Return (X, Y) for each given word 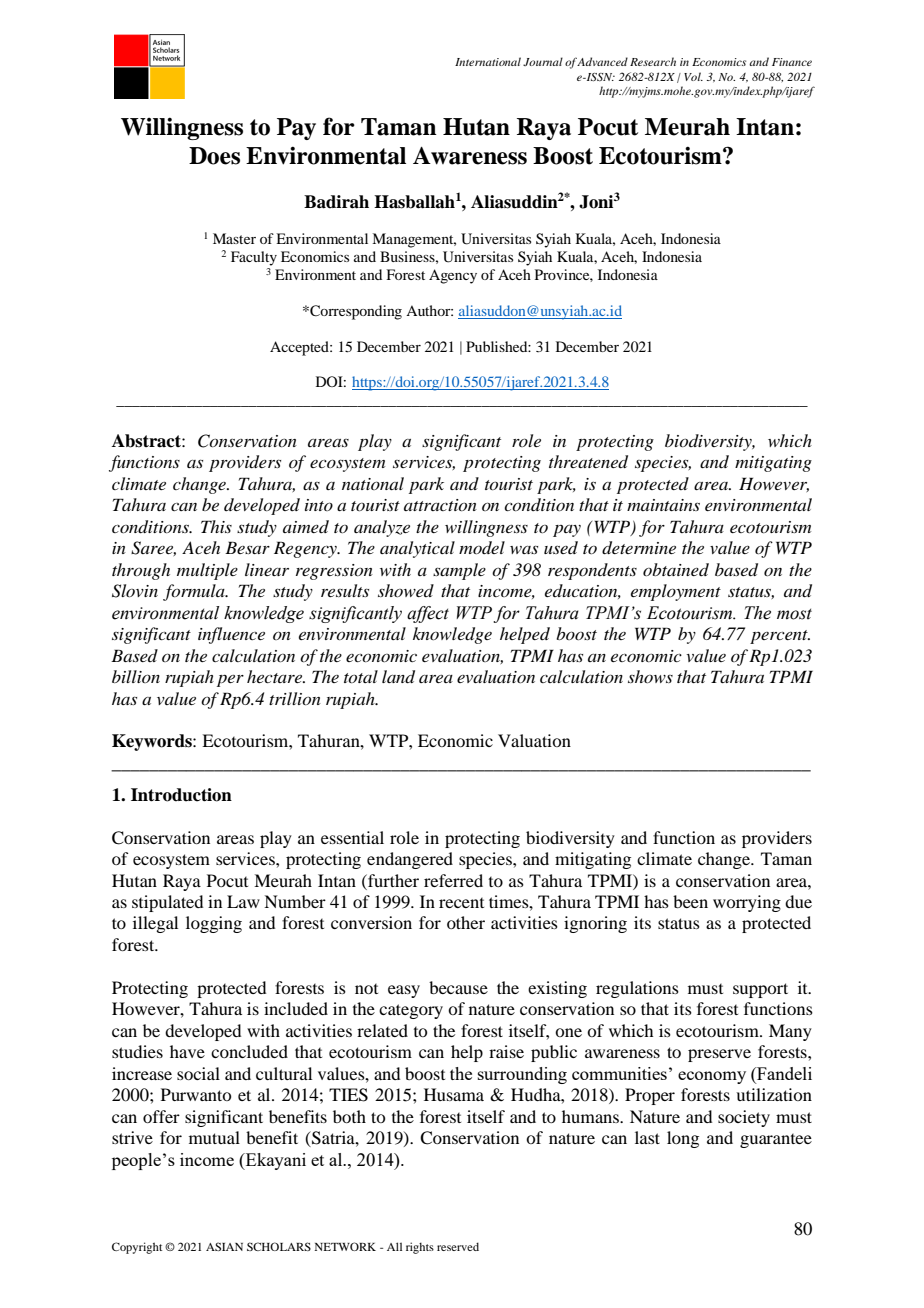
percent (780, 637)
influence (231, 635)
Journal (543, 61)
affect (428, 614)
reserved (458, 1246)
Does (214, 156)
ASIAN (224, 1246)
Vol (693, 76)
